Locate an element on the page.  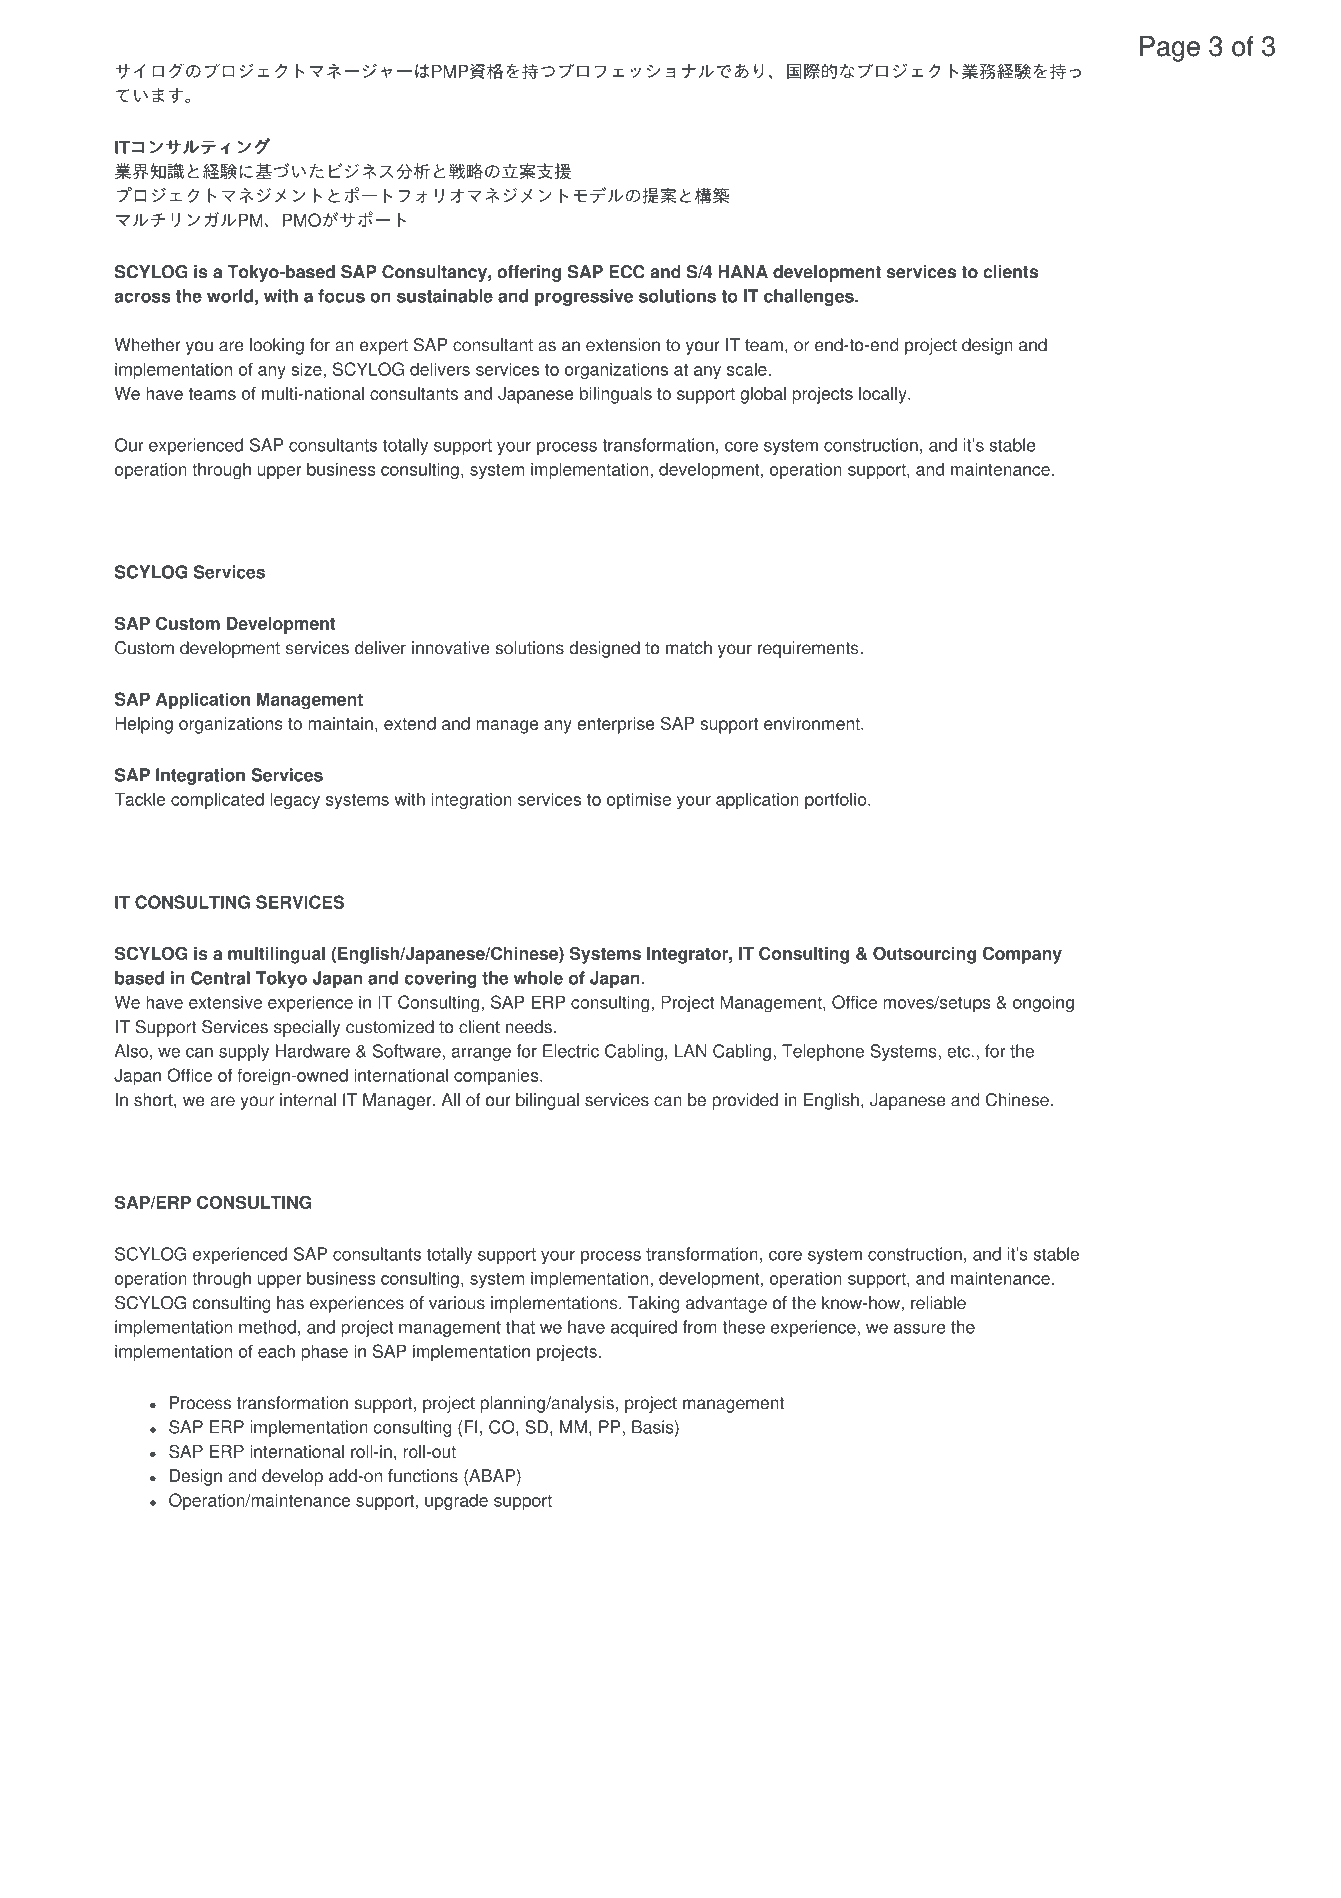
portfolio is located at coordinates (837, 801).
